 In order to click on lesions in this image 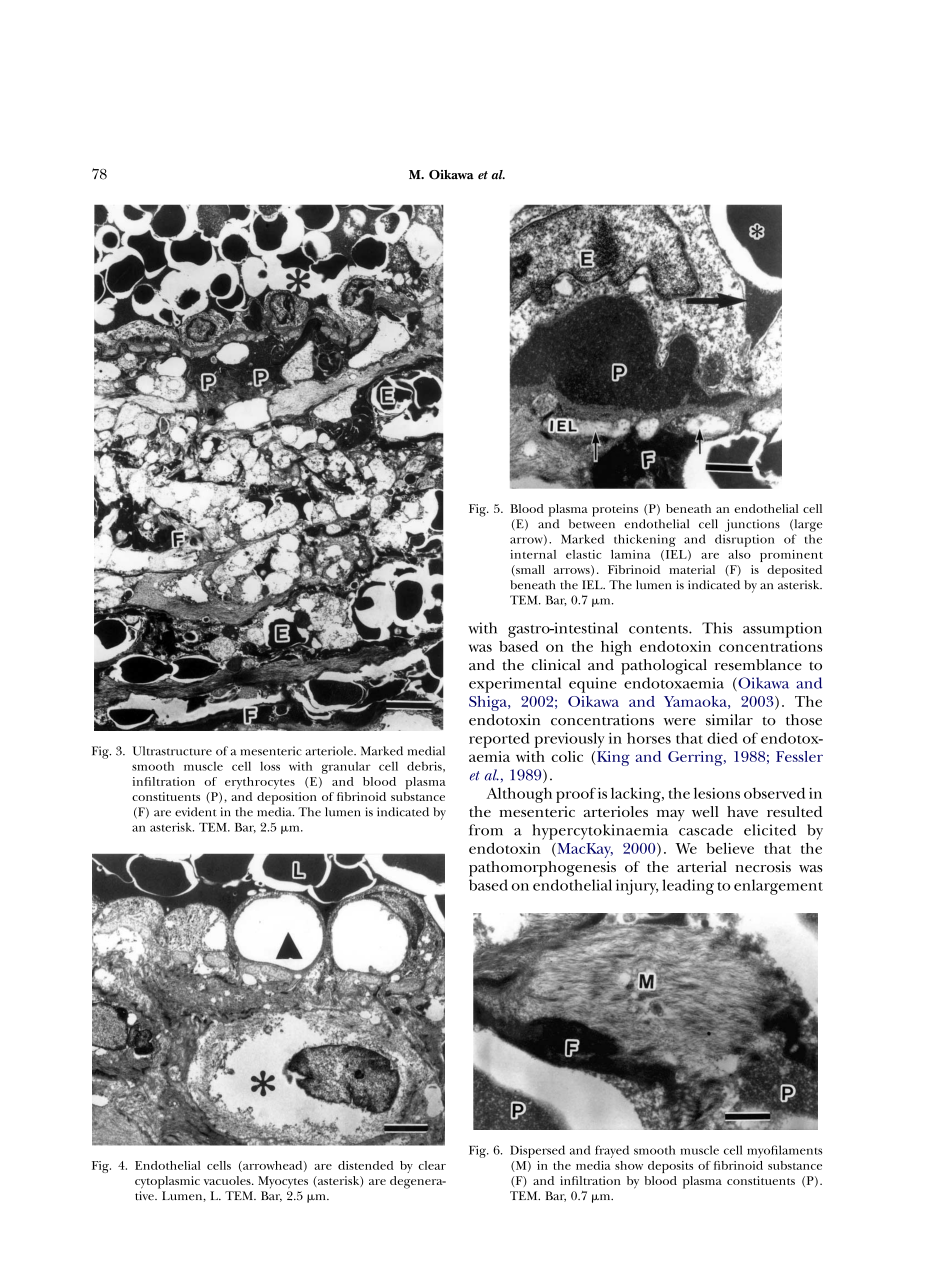, I will do `click(717, 793)`.
